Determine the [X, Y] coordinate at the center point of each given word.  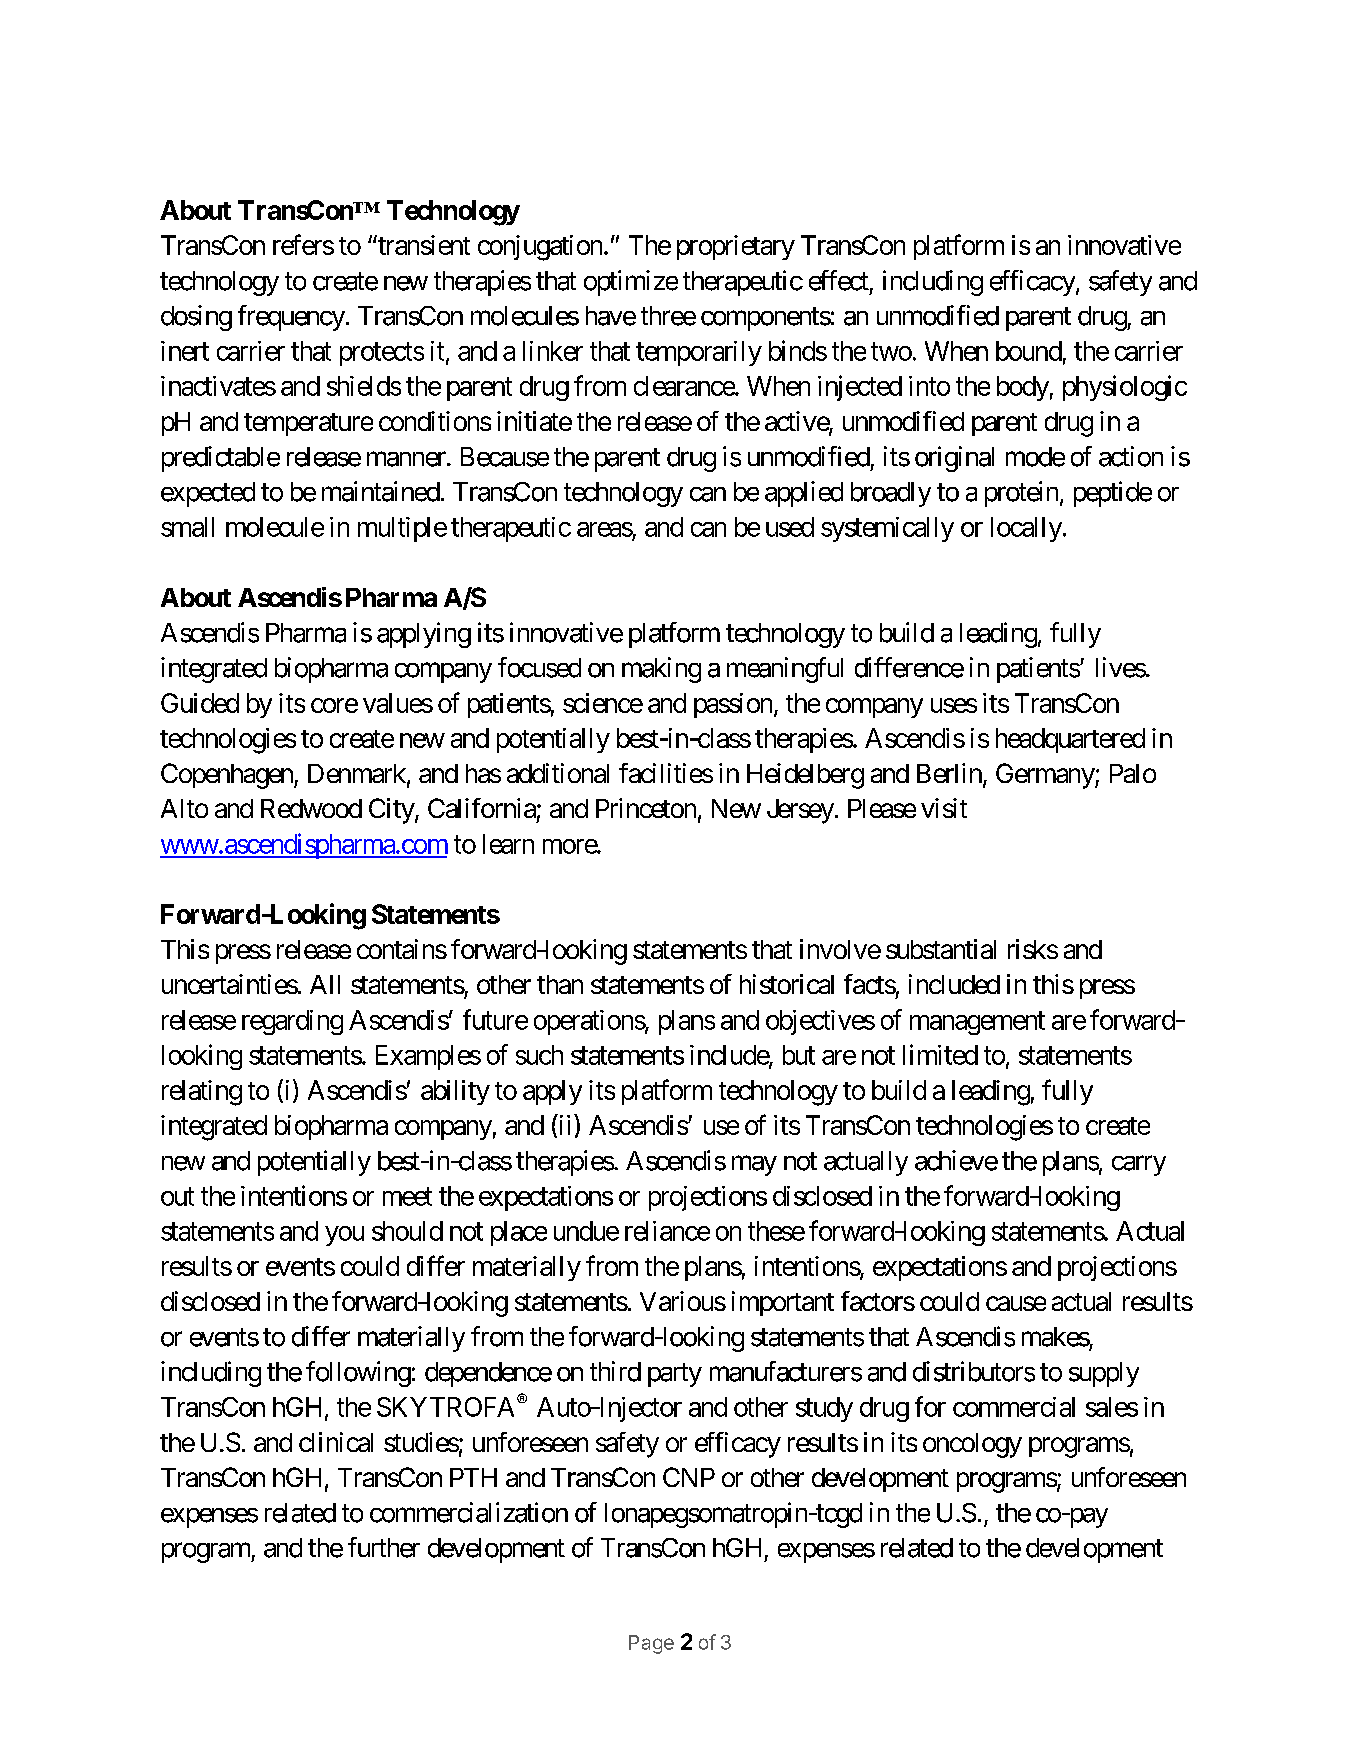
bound [1029, 351]
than [560, 984]
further [384, 1547]
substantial [941, 949]
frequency [291, 318]
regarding [292, 1022]
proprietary [736, 247]
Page [651, 1644]
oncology [972, 1445]
